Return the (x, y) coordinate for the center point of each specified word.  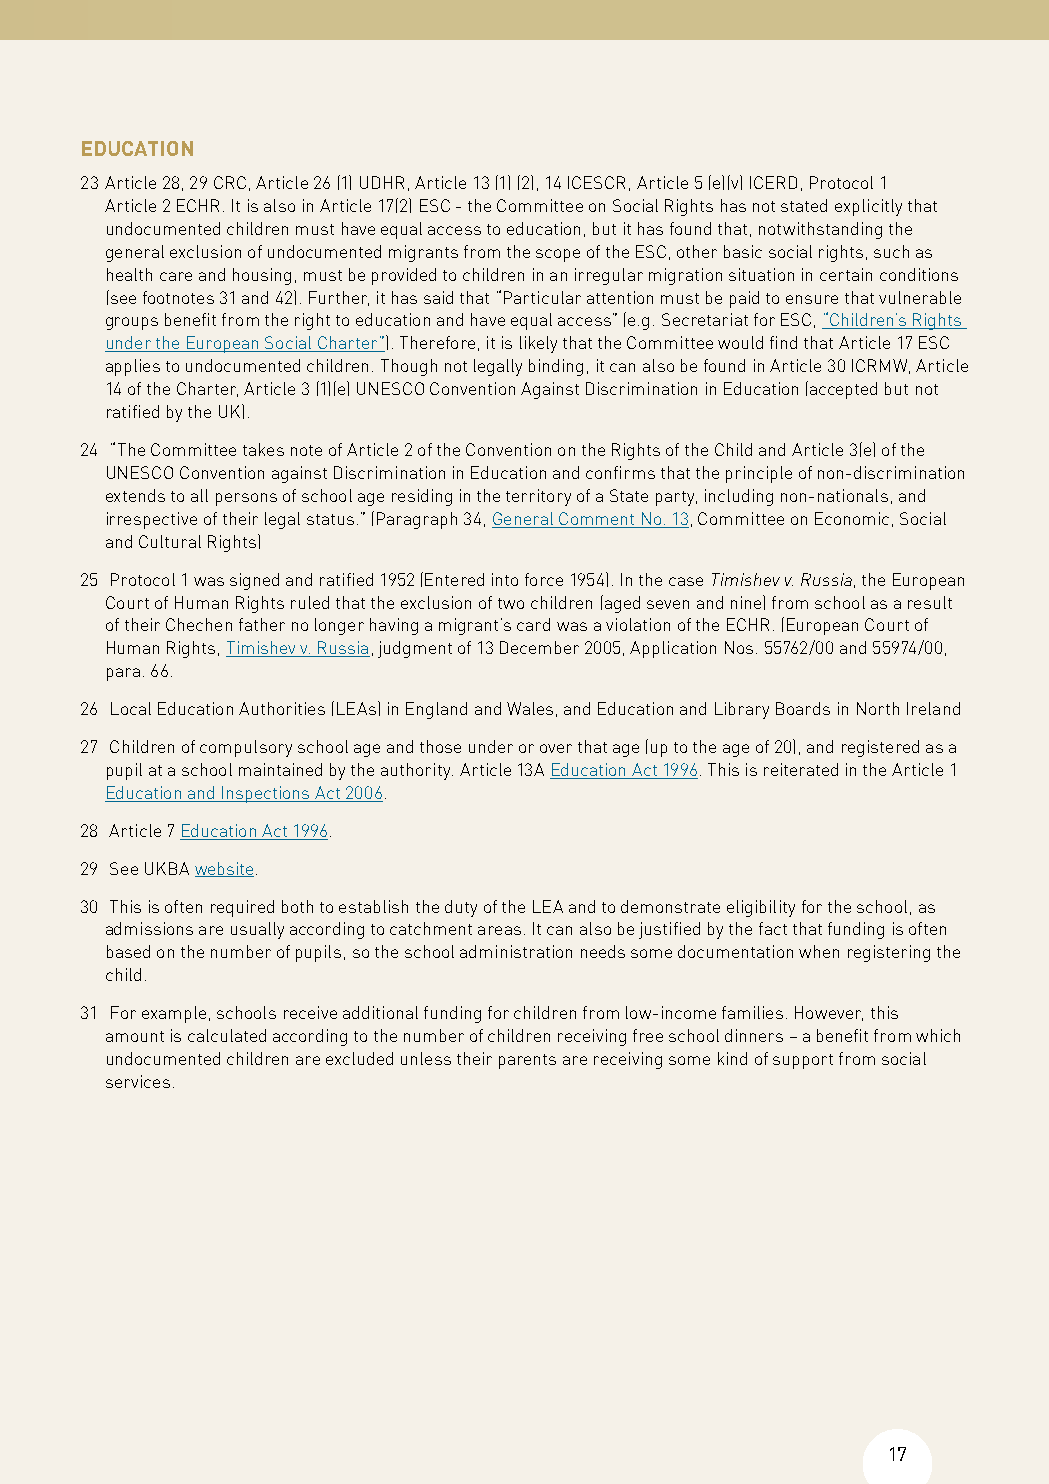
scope (558, 255)
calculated (227, 1035)
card (533, 624)
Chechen (199, 624)
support (803, 1061)
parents (527, 1061)
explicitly (868, 207)
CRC (230, 182)
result (930, 602)
